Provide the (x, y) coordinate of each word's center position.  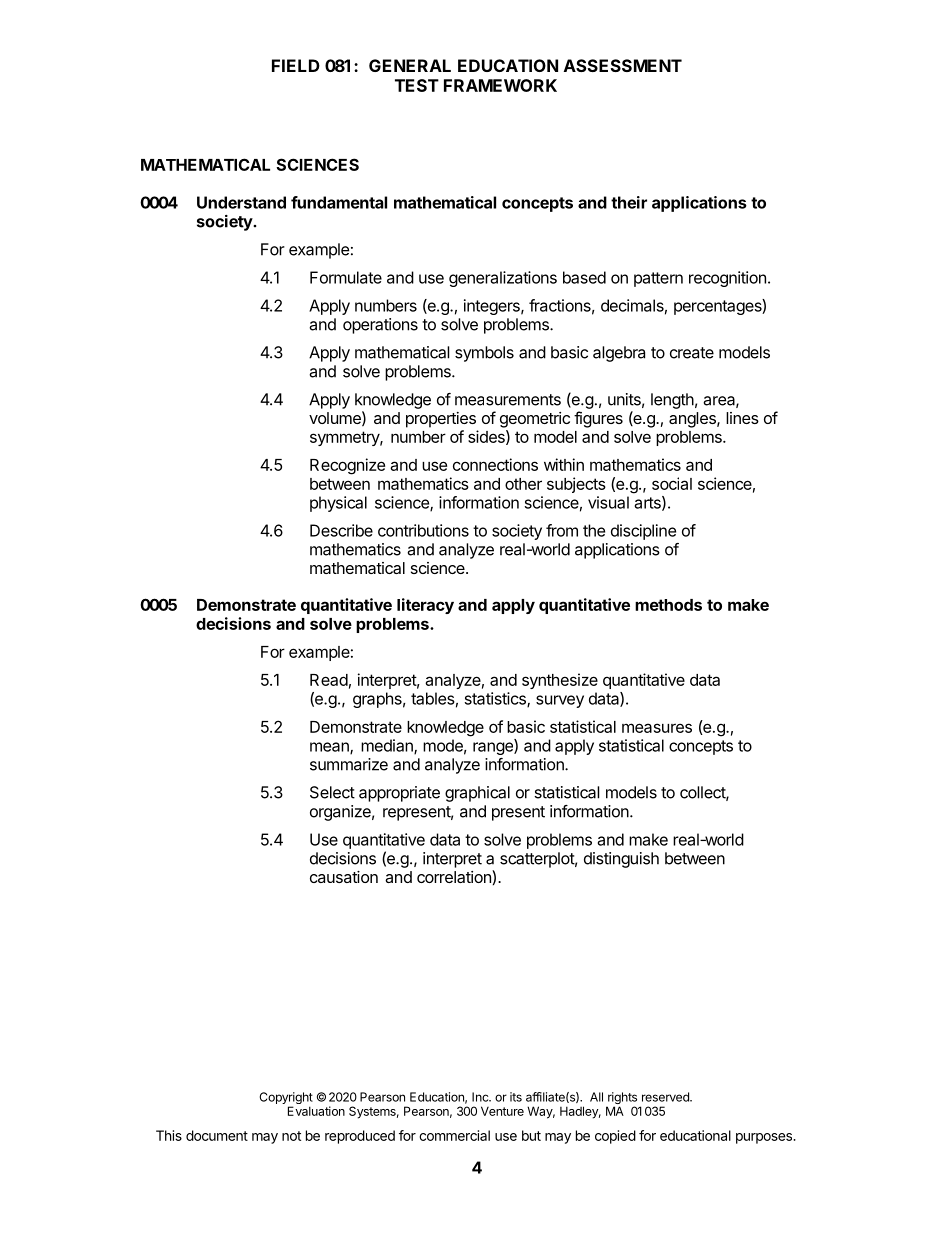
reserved (666, 1097)
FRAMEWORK (500, 85)
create (692, 353)
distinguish (621, 860)
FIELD (296, 65)
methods (668, 605)
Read (329, 680)
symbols (484, 354)
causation (344, 877)
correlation (455, 876)
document (217, 1135)
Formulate (346, 277)
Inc (481, 1097)
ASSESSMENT (623, 65)
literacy (425, 606)
